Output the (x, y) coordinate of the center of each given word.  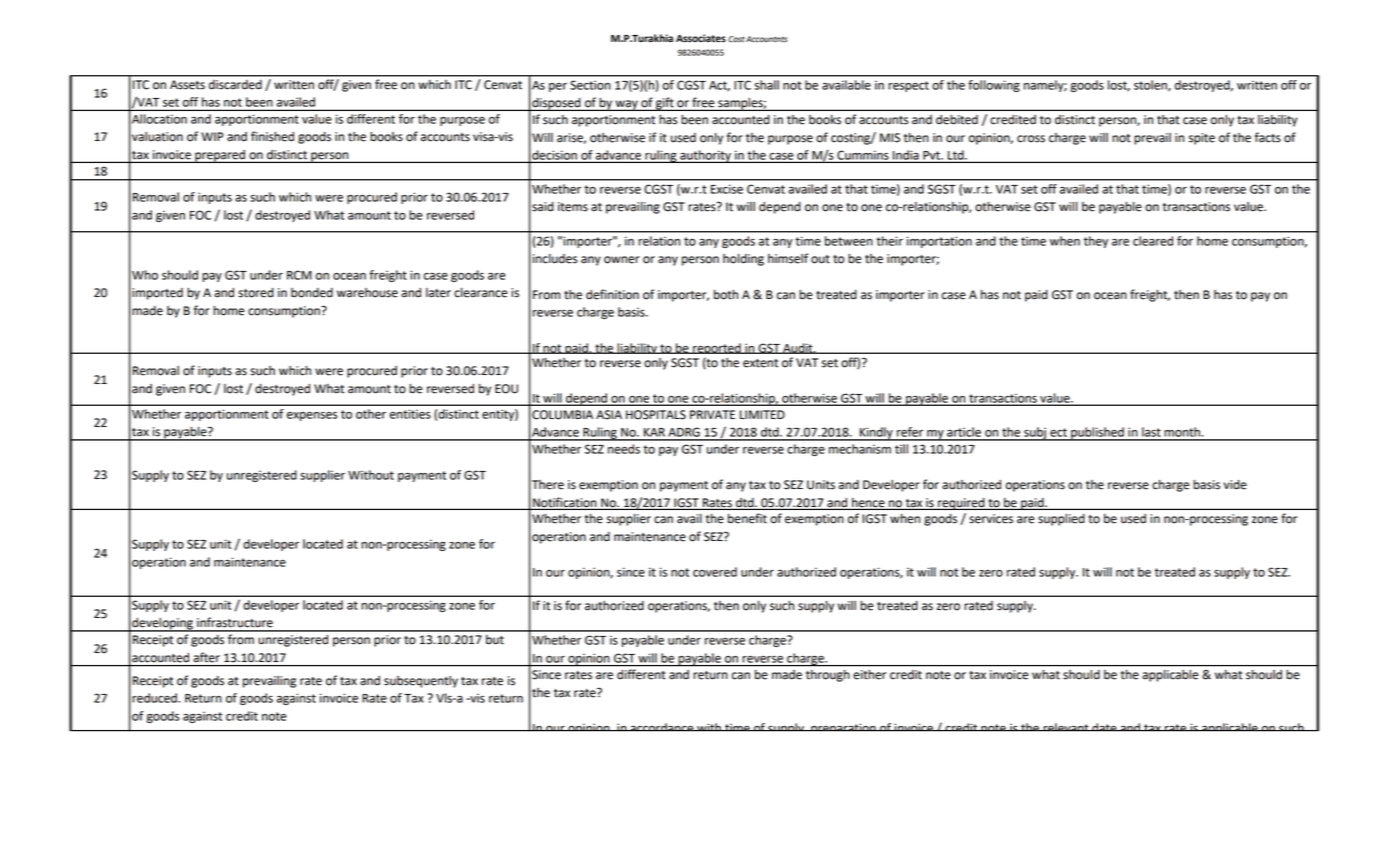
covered (715, 572)
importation (939, 242)
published (1097, 434)
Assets (187, 85)
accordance (662, 727)
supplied (1061, 520)
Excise (727, 189)
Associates (701, 38)
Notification (565, 503)
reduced (155, 698)
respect (908, 86)
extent (760, 363)
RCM (299, 275)
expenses (312, 416)
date (1104, 727)
